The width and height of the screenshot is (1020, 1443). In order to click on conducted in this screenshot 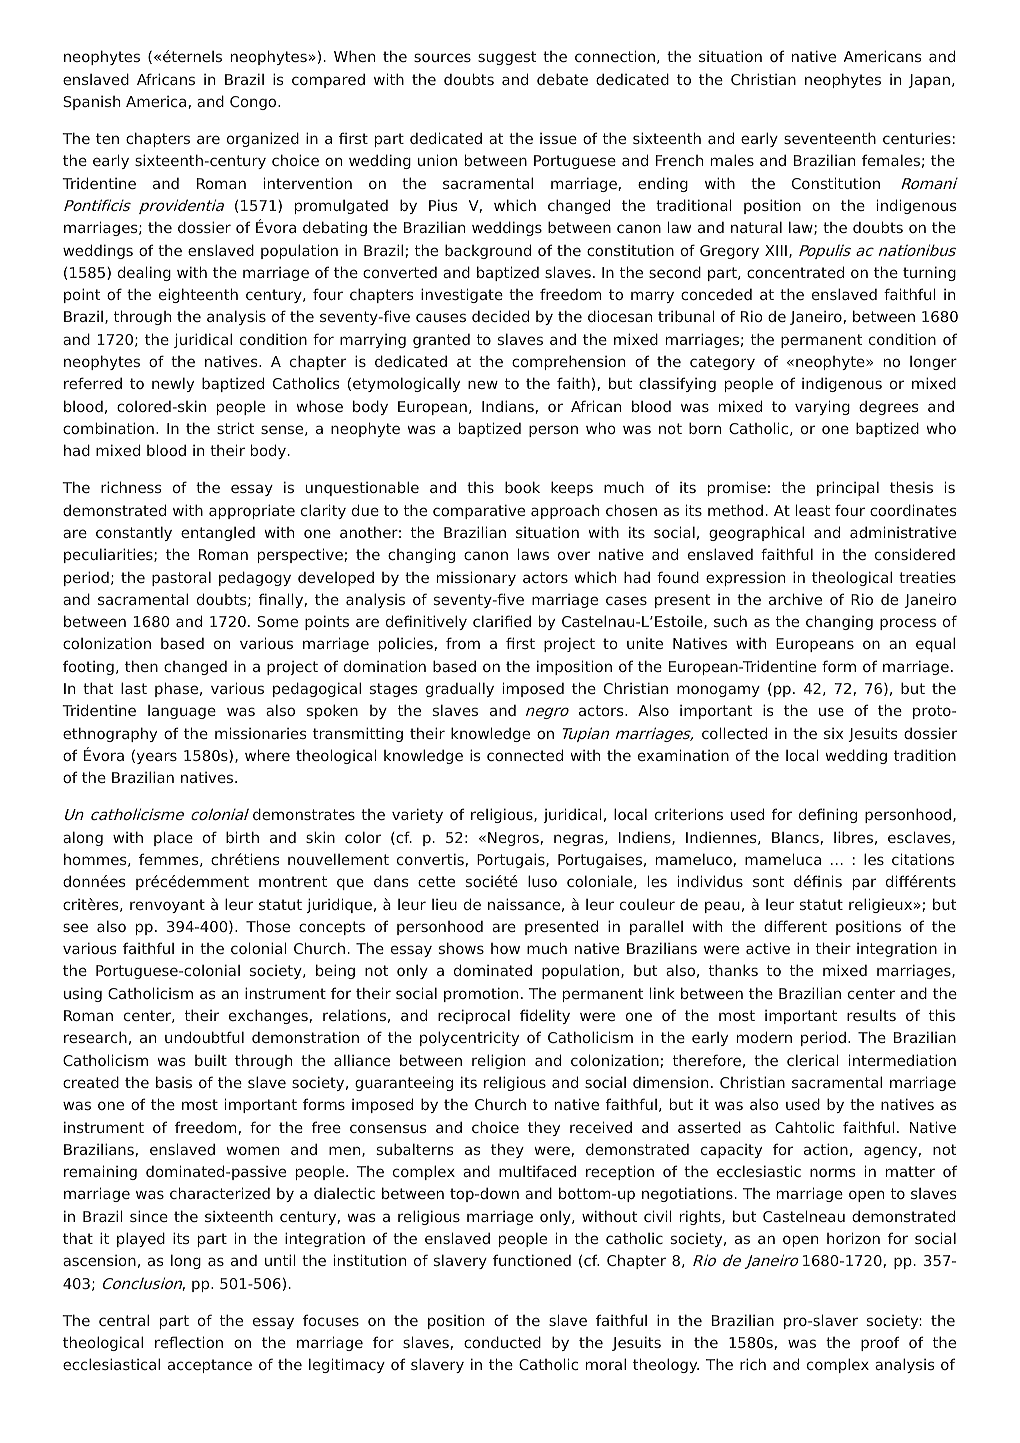, I will do `click(502, 1342)`.
